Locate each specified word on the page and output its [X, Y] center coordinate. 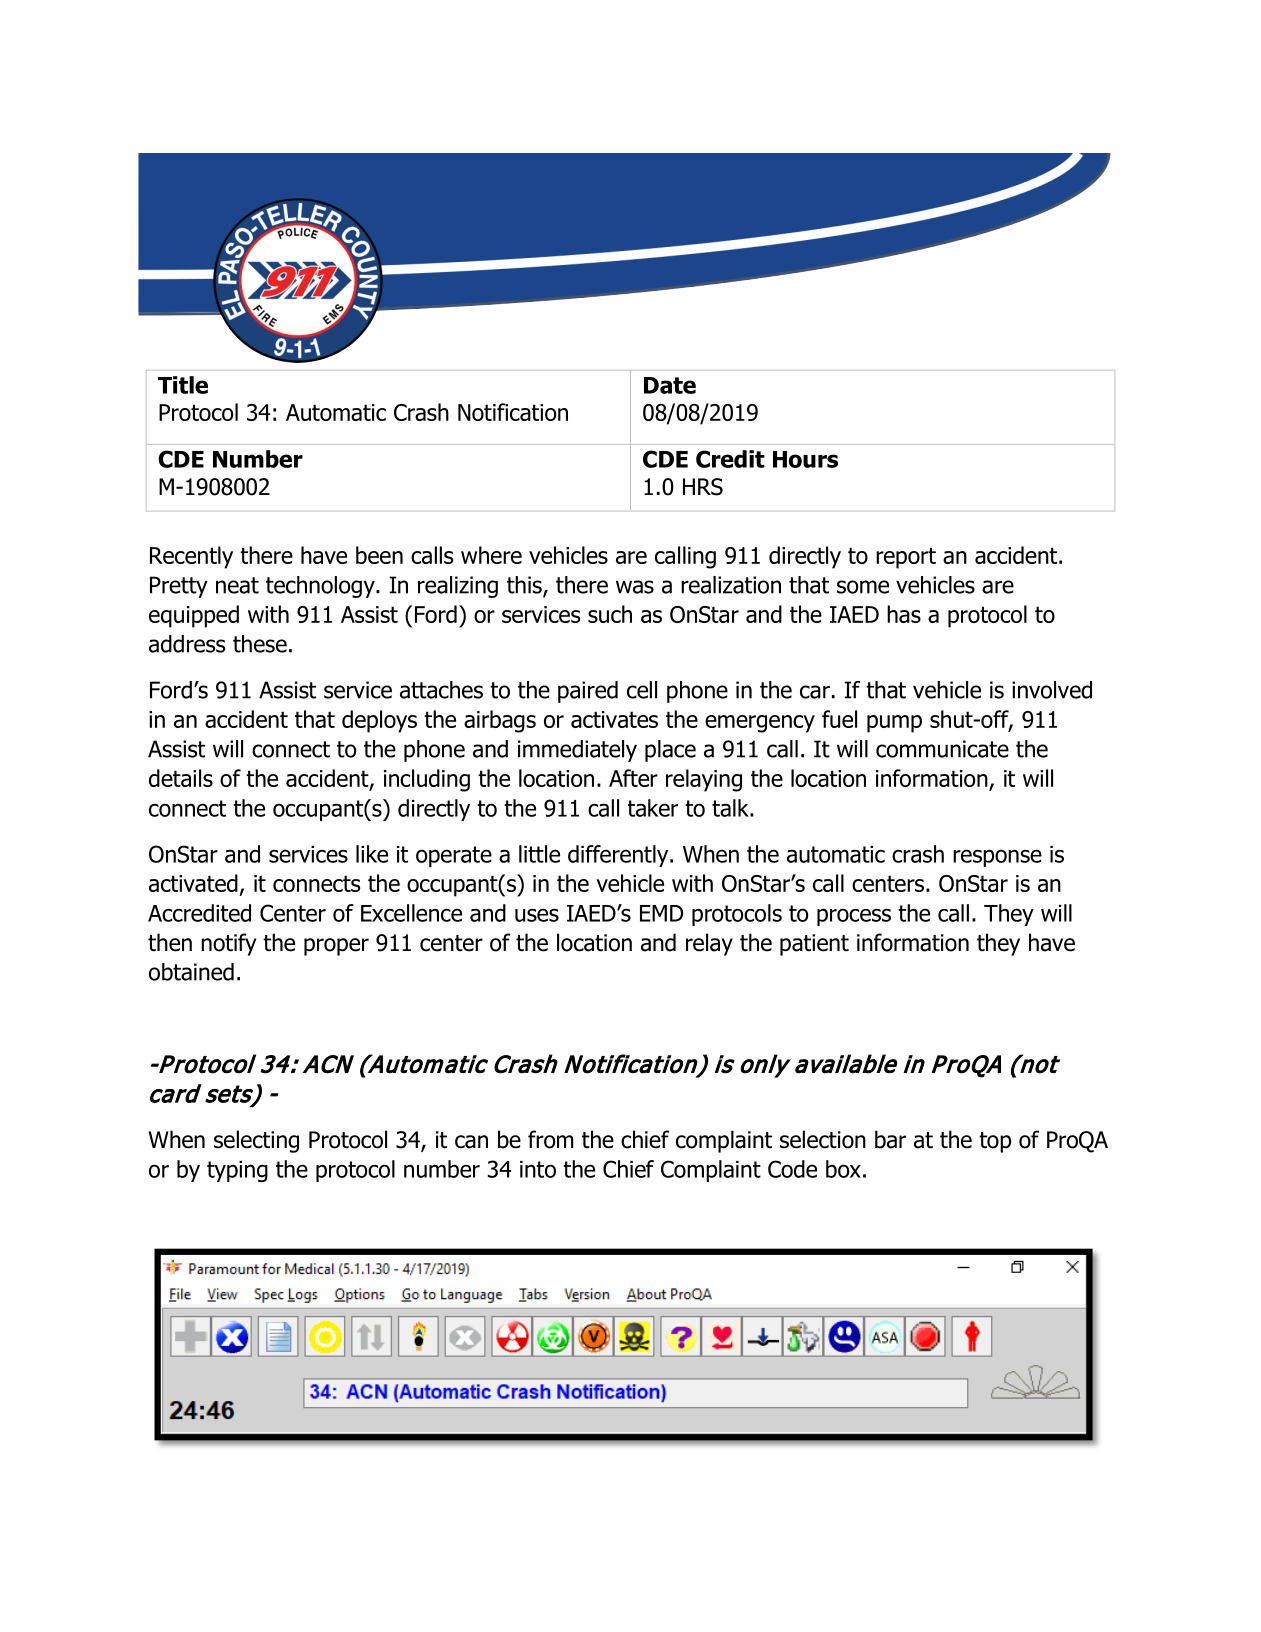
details [181, 778]
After [633, 778]
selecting [256, 1141]
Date [670, 385]
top [995, 1142]
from [550, 1139]
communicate [942, 749]
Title [183, 385]
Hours [805, 459]
